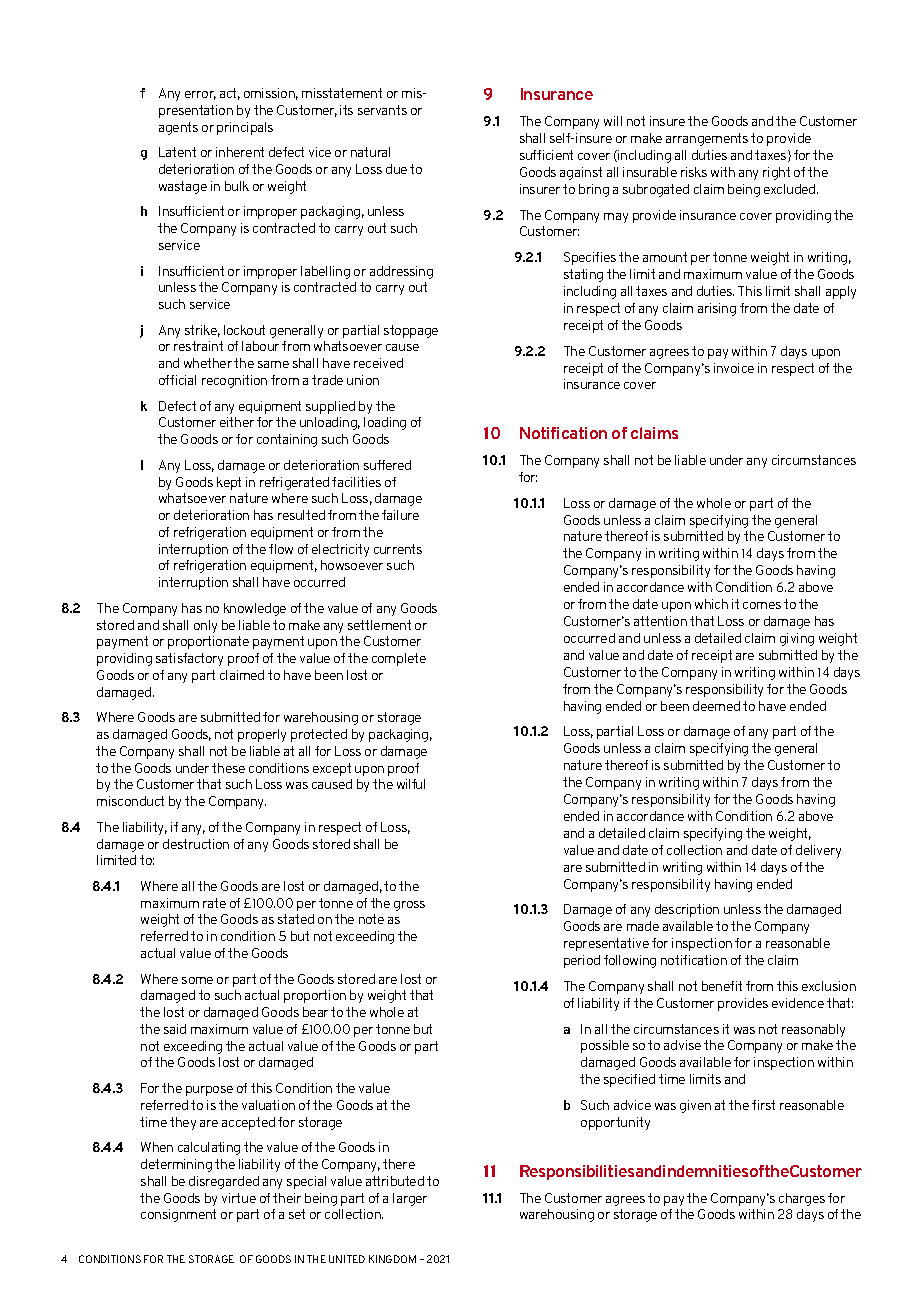 This screenshot has width=924, height=1308. Describe the element at coordinates (189, 659) in the screenshot. I see `satisfactory` at that location.
